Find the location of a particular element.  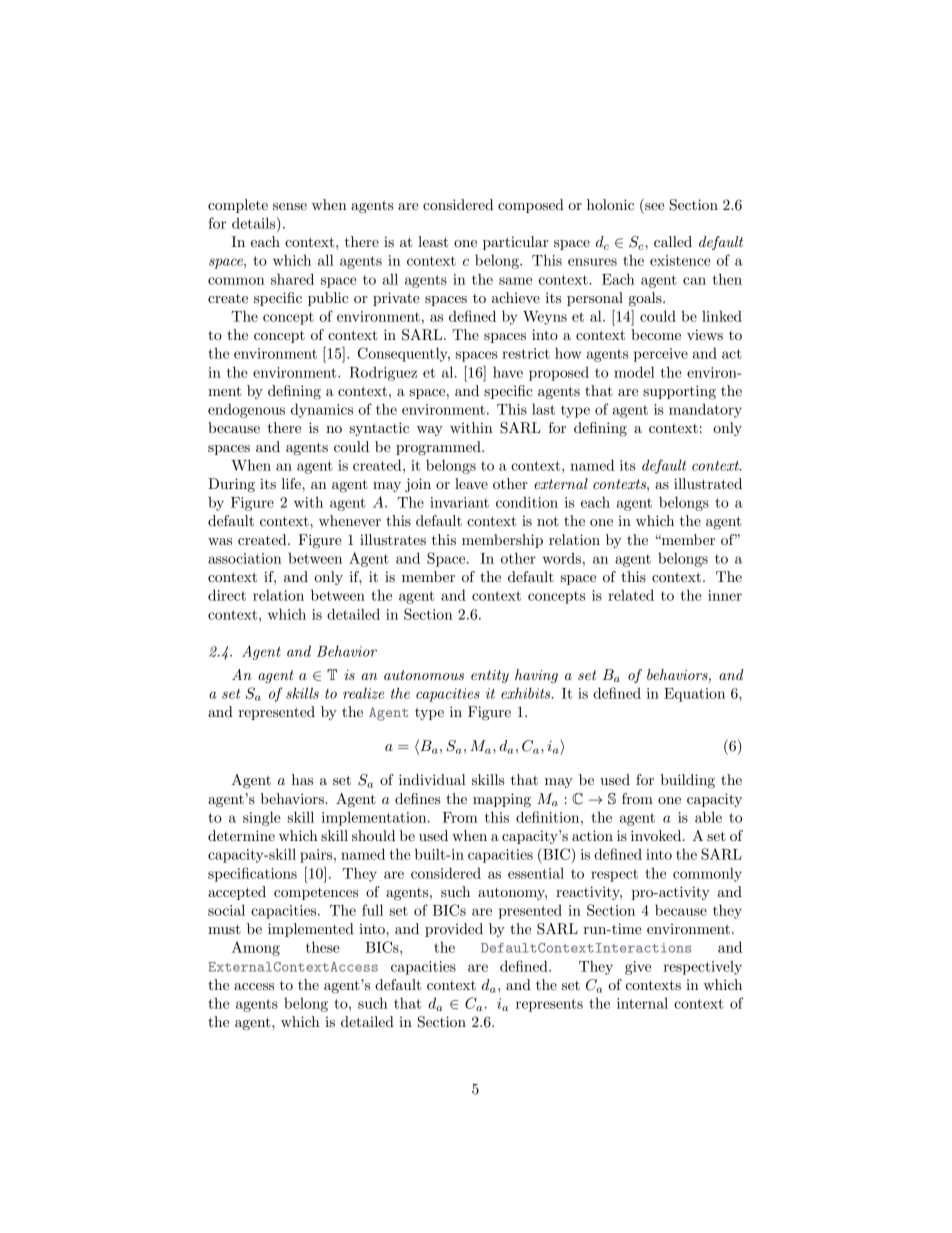

Among is located at coordinates (256, 948).
